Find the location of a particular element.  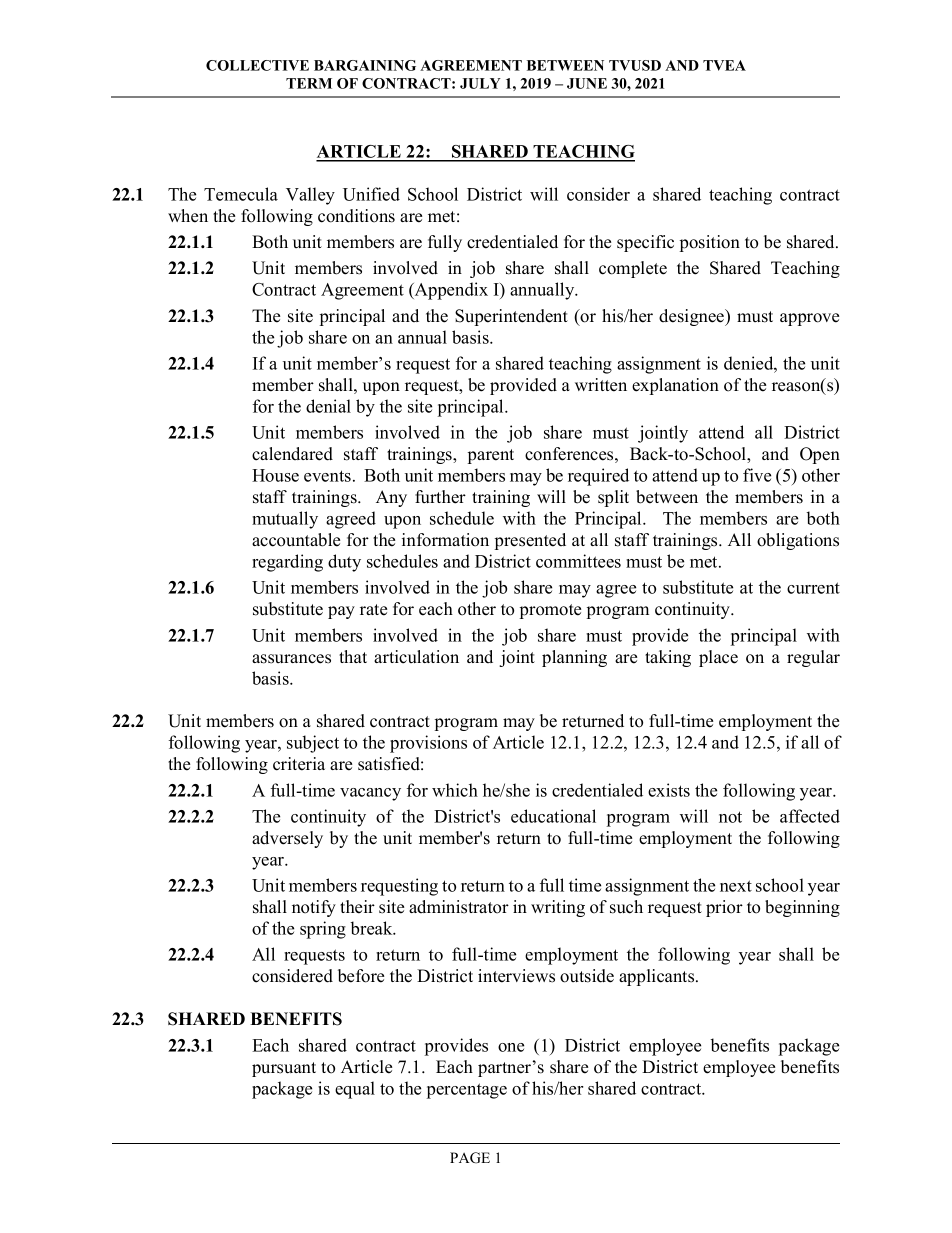

approve is located at coordinates (809, 319).
